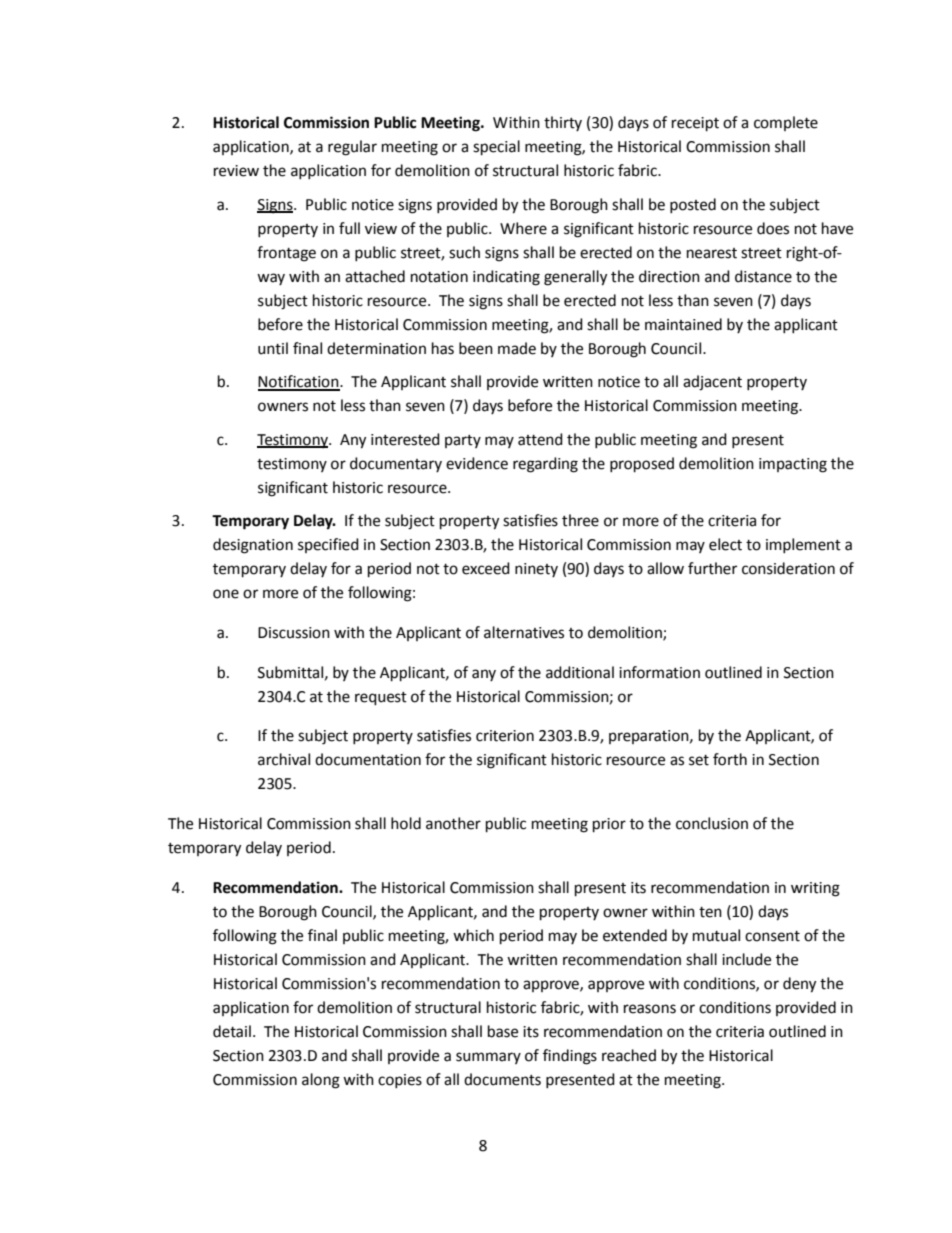  I want to click on until, so click(273, 348).
